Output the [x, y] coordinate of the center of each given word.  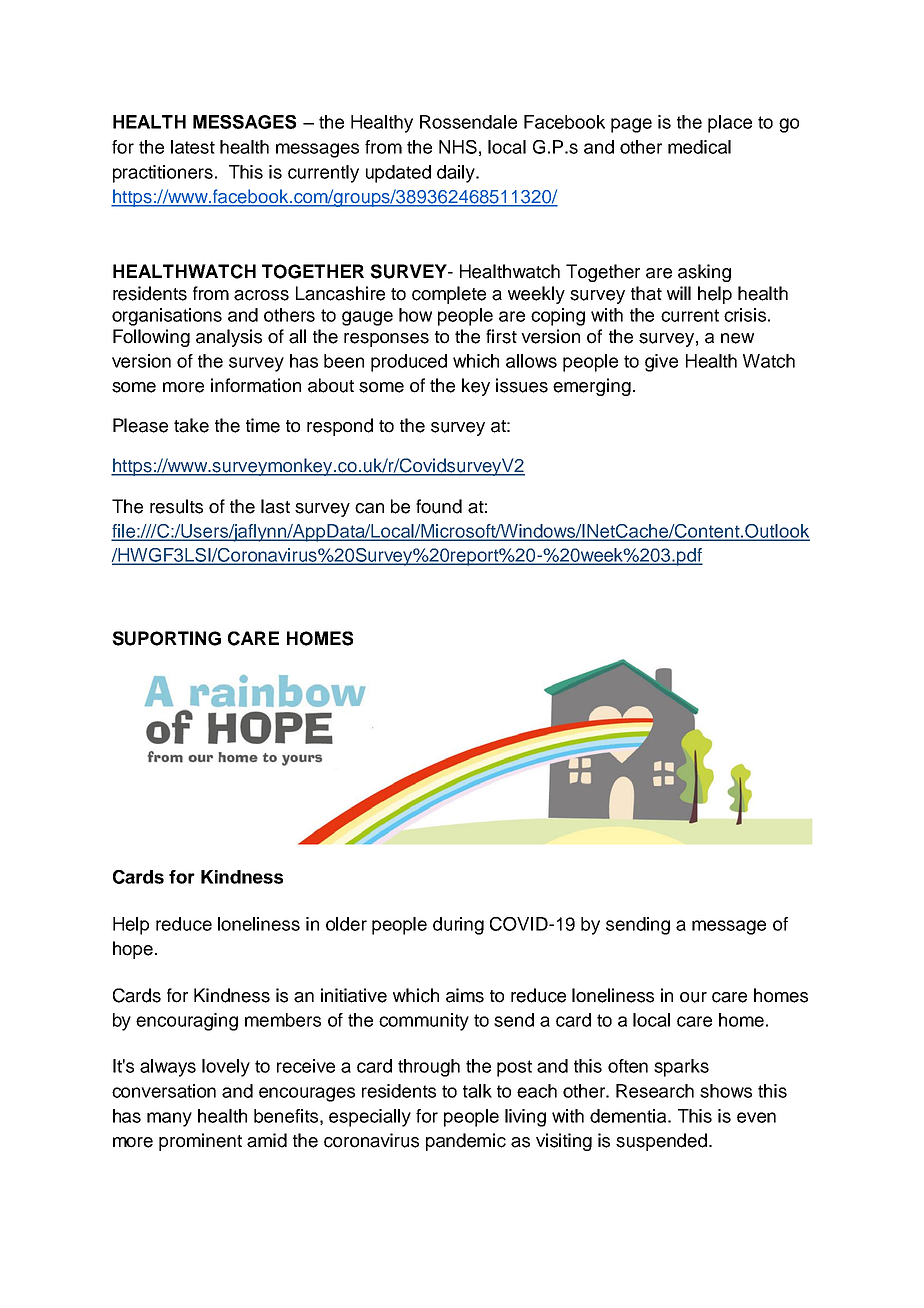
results [176, 506]
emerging [592, 387]
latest [193, 147]
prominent [200, 1142]
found [439, 506]
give [661, 363]
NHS [458, 147]
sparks [681, 1068]
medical [699, 147]
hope [133, 950]
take [191, 425]
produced [409, 363]
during [458, 926]
